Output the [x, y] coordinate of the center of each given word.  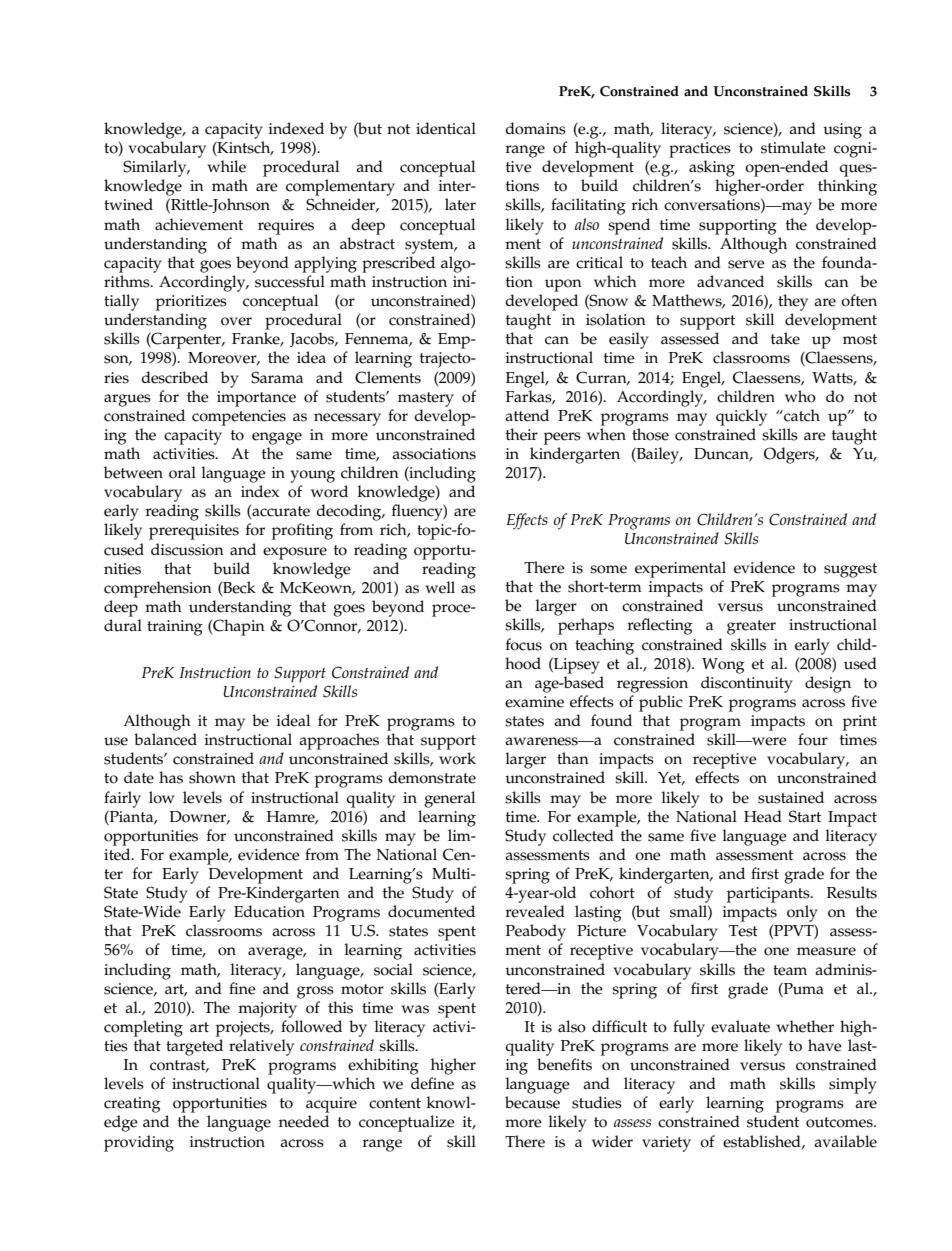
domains [535, 128]
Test [743, 931]
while [226, 166]
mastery [426, 399]
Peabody [536, 932]
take [785, 338]
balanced [165, 739]
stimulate [793, 147]
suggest [850, 570]
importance [256, 399]
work [457, 758]
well [440, 587]
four [813, 739]
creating [132, 1105]
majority [267, 1010]
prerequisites [194, 532]
